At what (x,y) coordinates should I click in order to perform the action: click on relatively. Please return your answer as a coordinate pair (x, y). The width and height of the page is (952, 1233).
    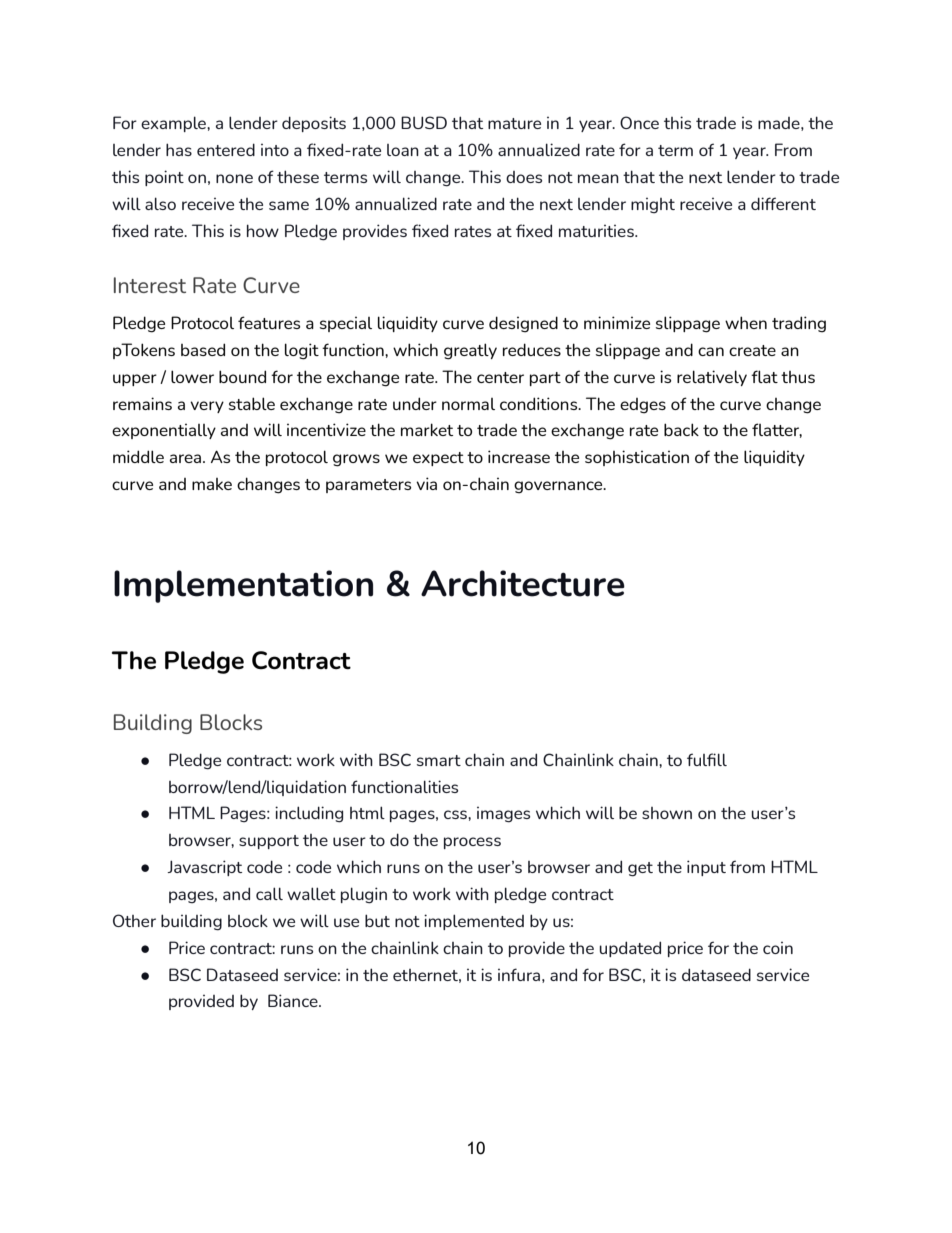
    Looking at the image, I should click on (712, 378).
